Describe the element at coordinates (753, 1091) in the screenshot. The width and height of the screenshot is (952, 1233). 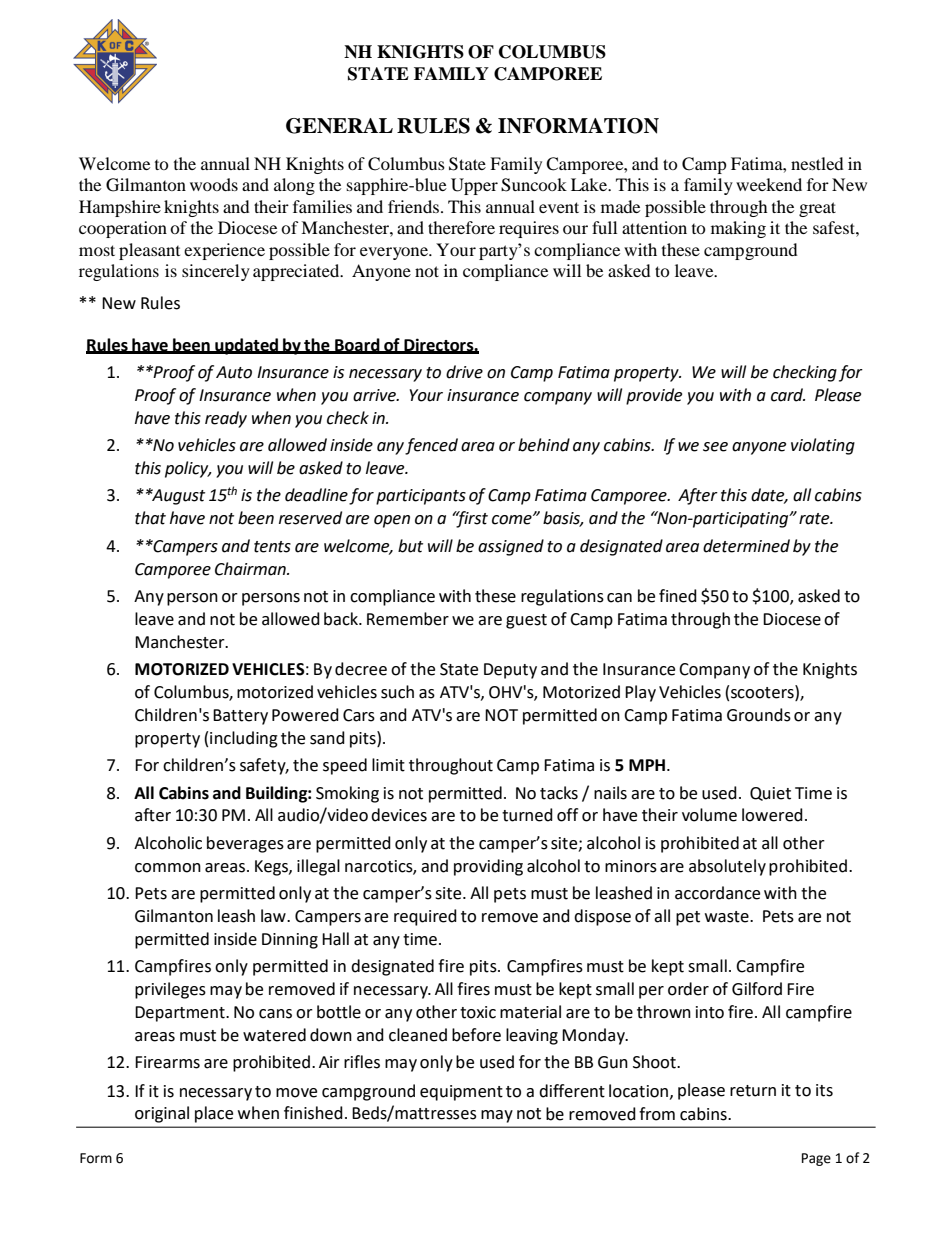
I see `return` at that location.
